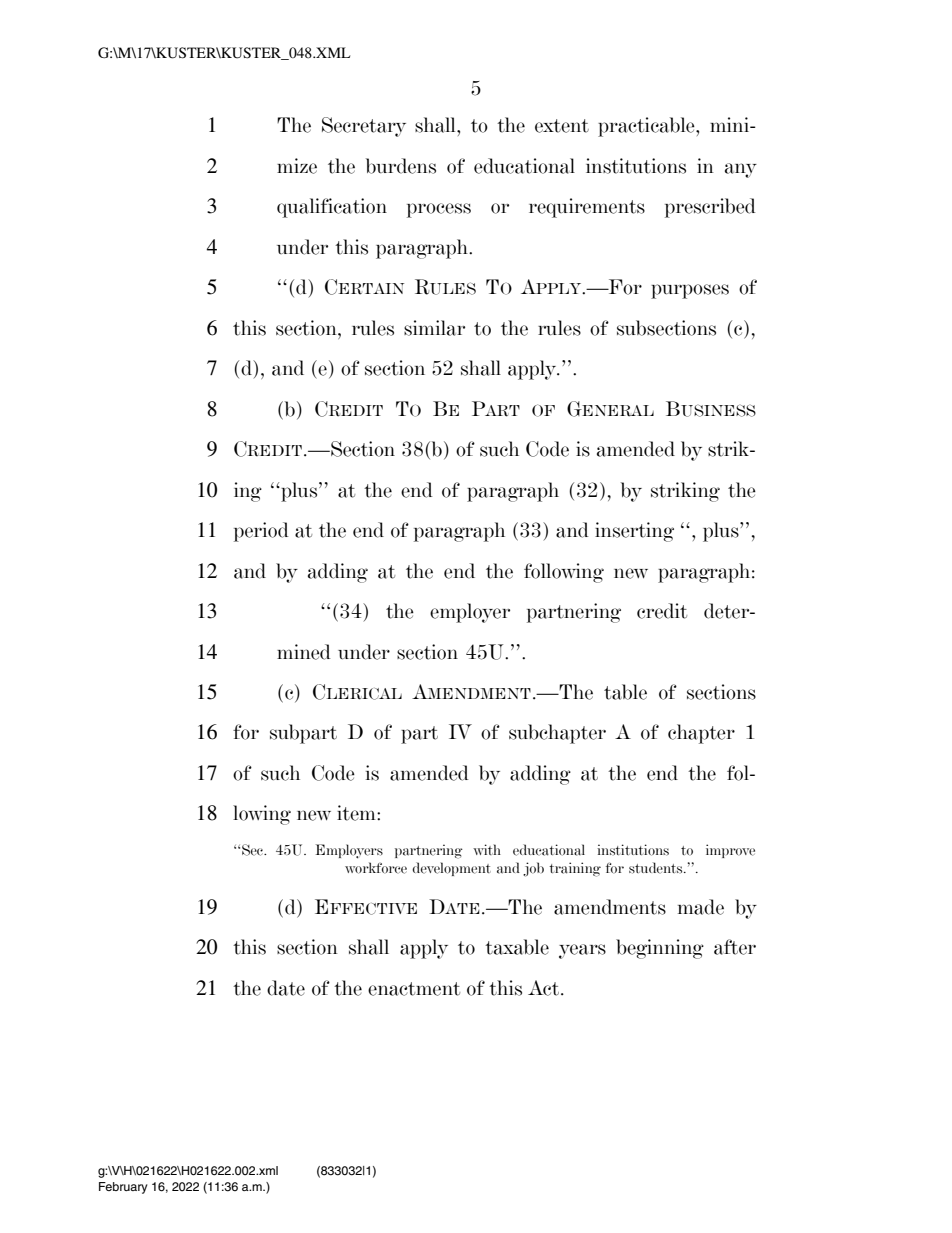  I want to click on enactment, so click(414, 989).
